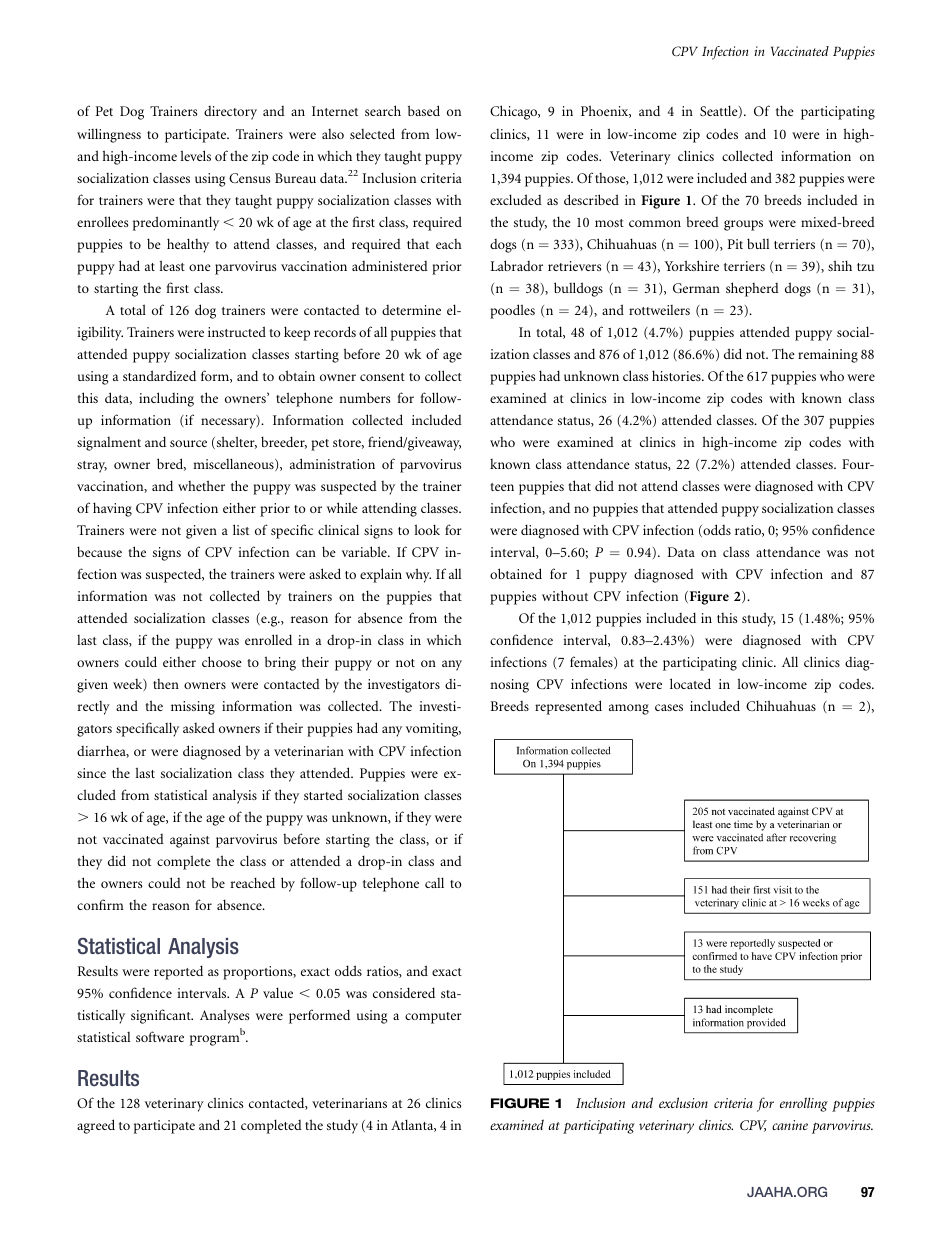 The image size is (952, 1237). What do you see at coordinates (160, 1036) in the screenshot?
I see `software` at bounding box center [160, 1036].
